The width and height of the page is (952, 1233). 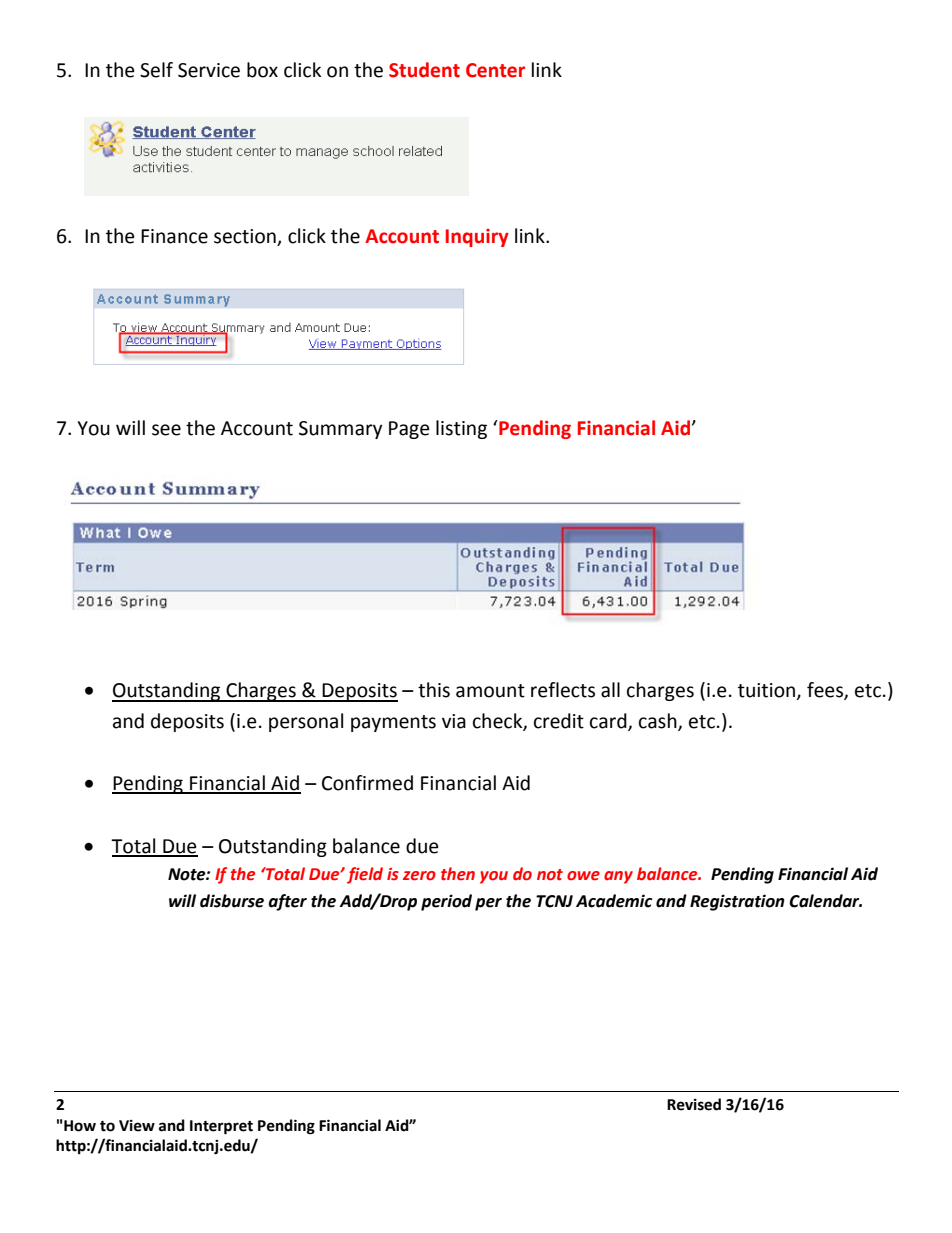 I want to click on Self, so click(x=156, y=70).
